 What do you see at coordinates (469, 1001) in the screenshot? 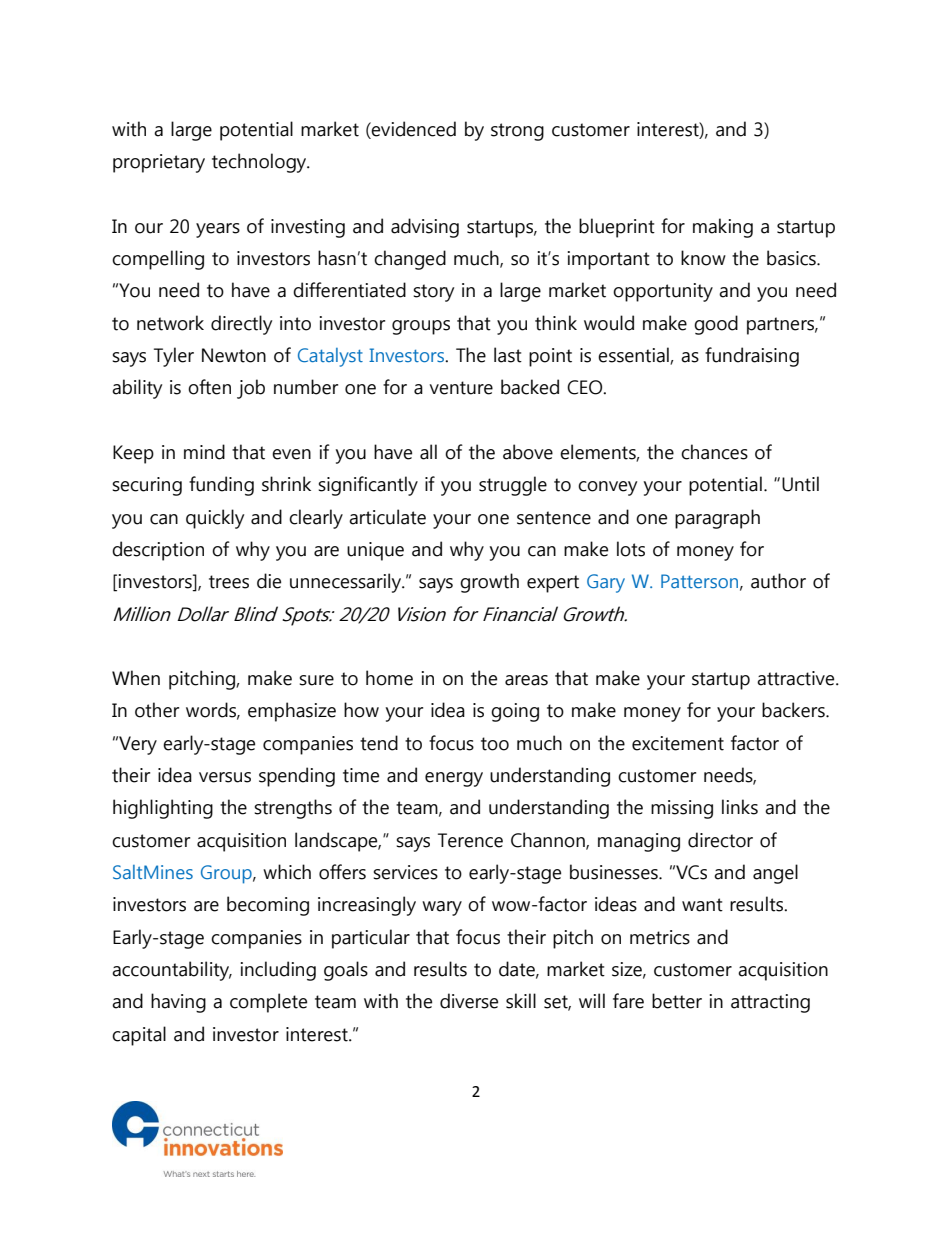
I see `diverse` at bounding box center [469, 1001].
